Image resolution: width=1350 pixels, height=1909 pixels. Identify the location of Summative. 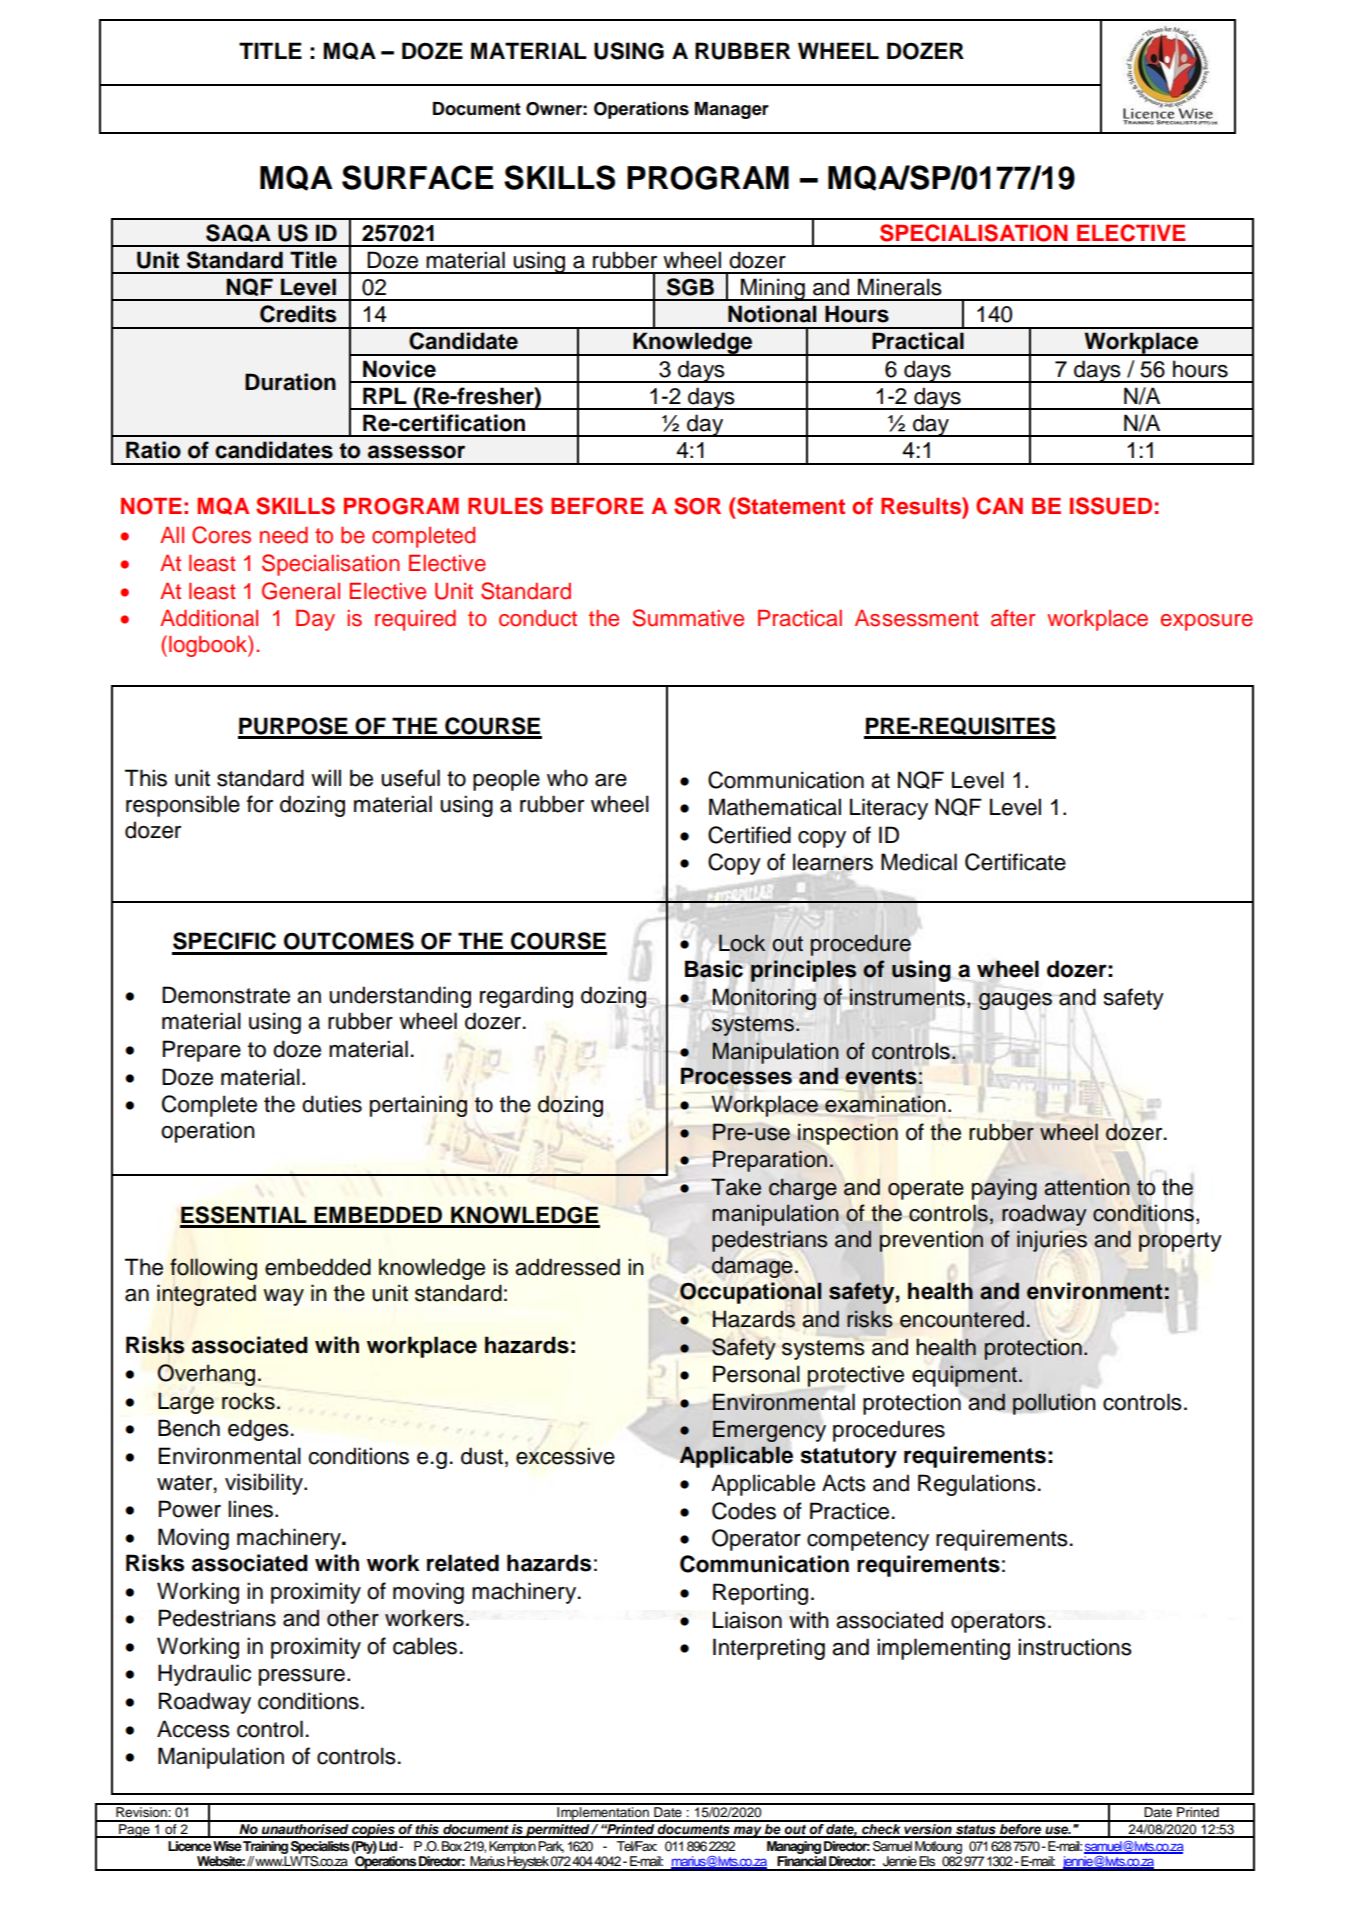
(688, 618).
